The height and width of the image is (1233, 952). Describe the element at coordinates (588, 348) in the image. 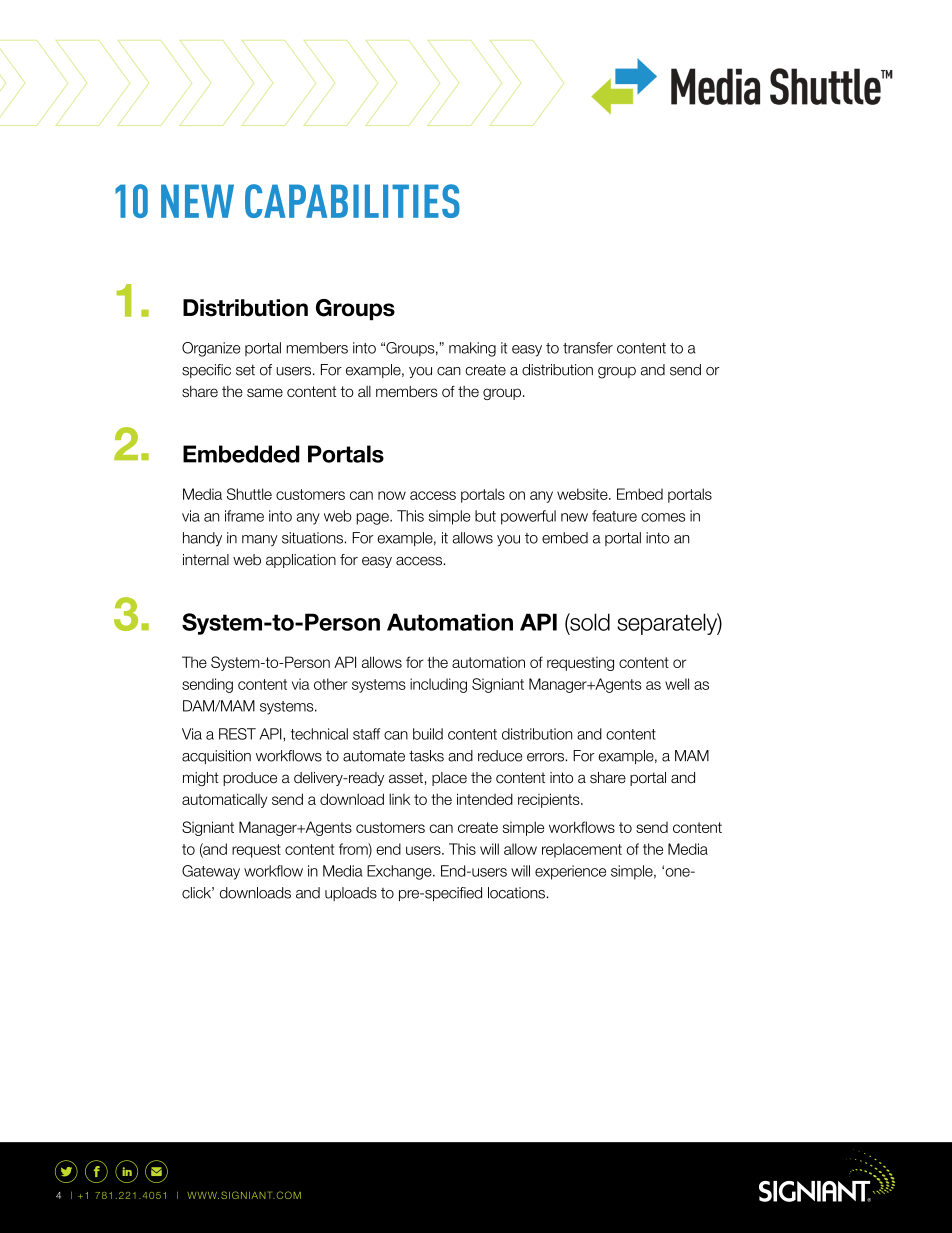

I see `transfer` at that location.
